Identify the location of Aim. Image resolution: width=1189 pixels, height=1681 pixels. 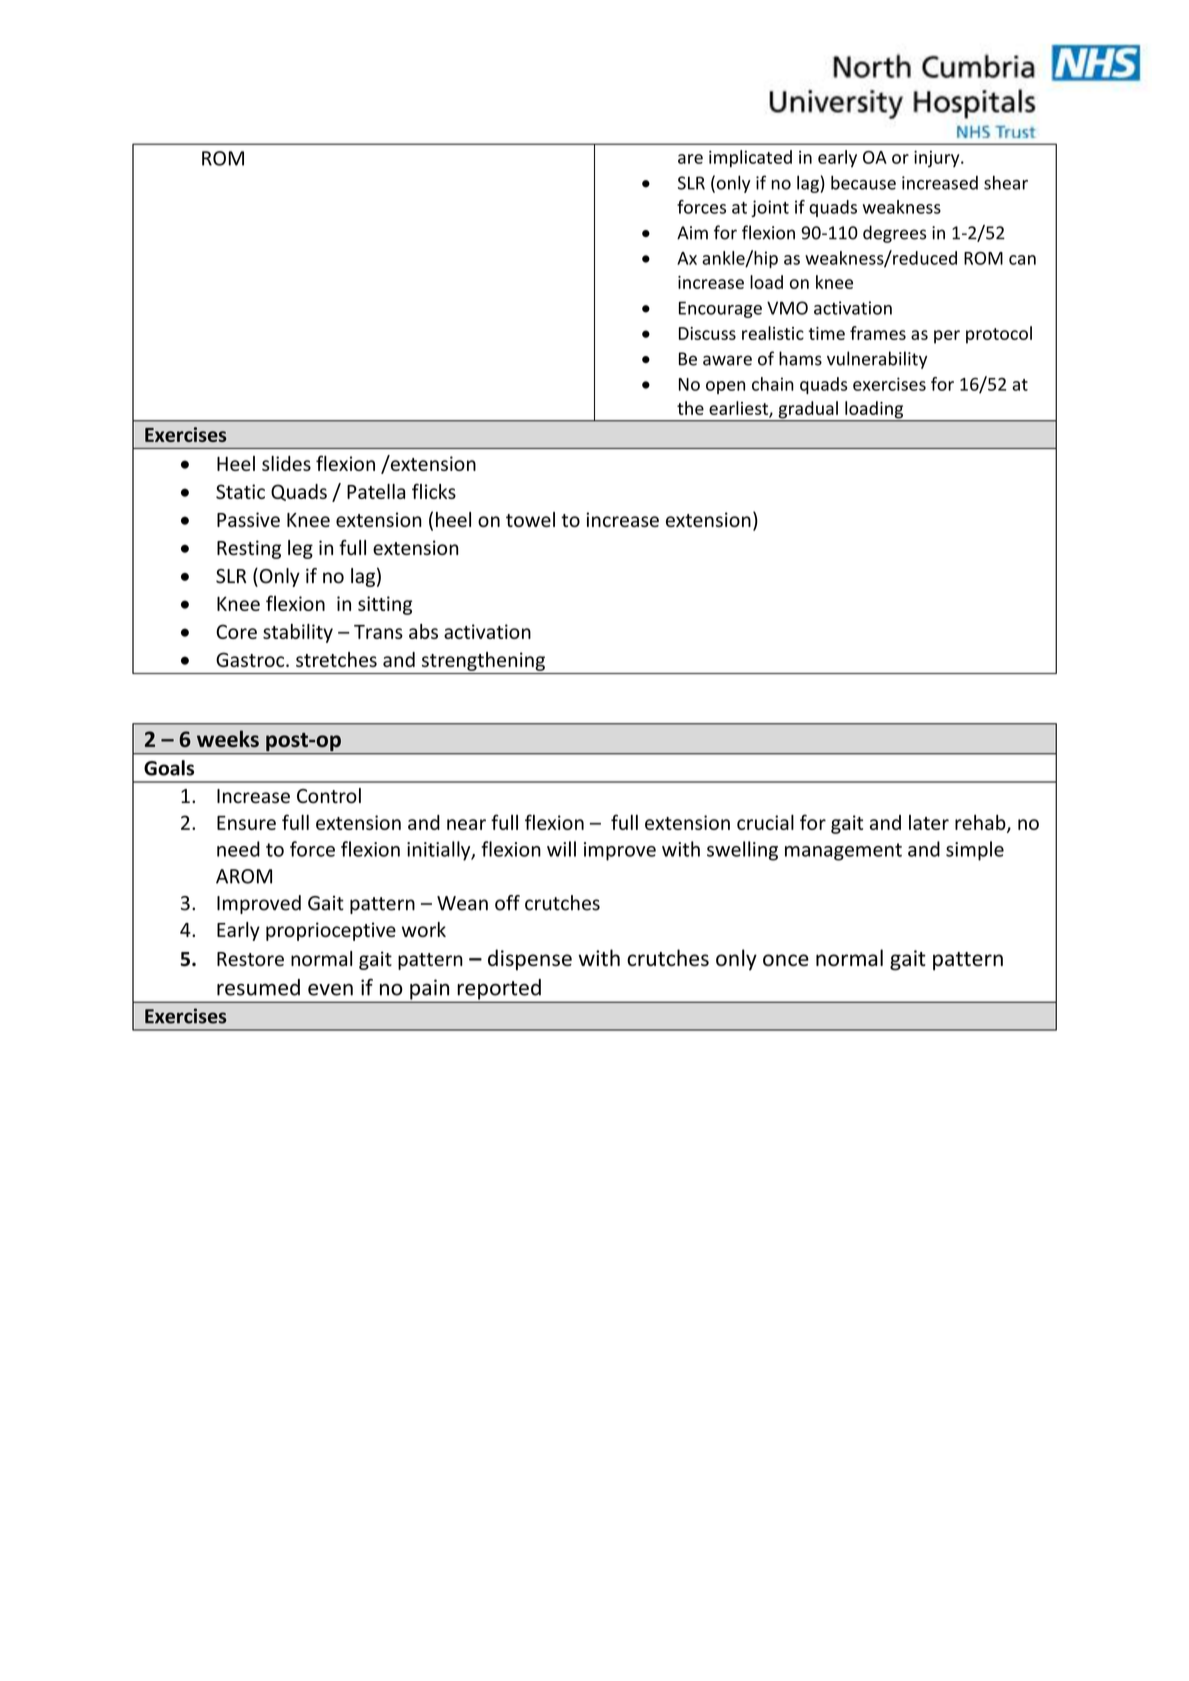
(692, 233).
